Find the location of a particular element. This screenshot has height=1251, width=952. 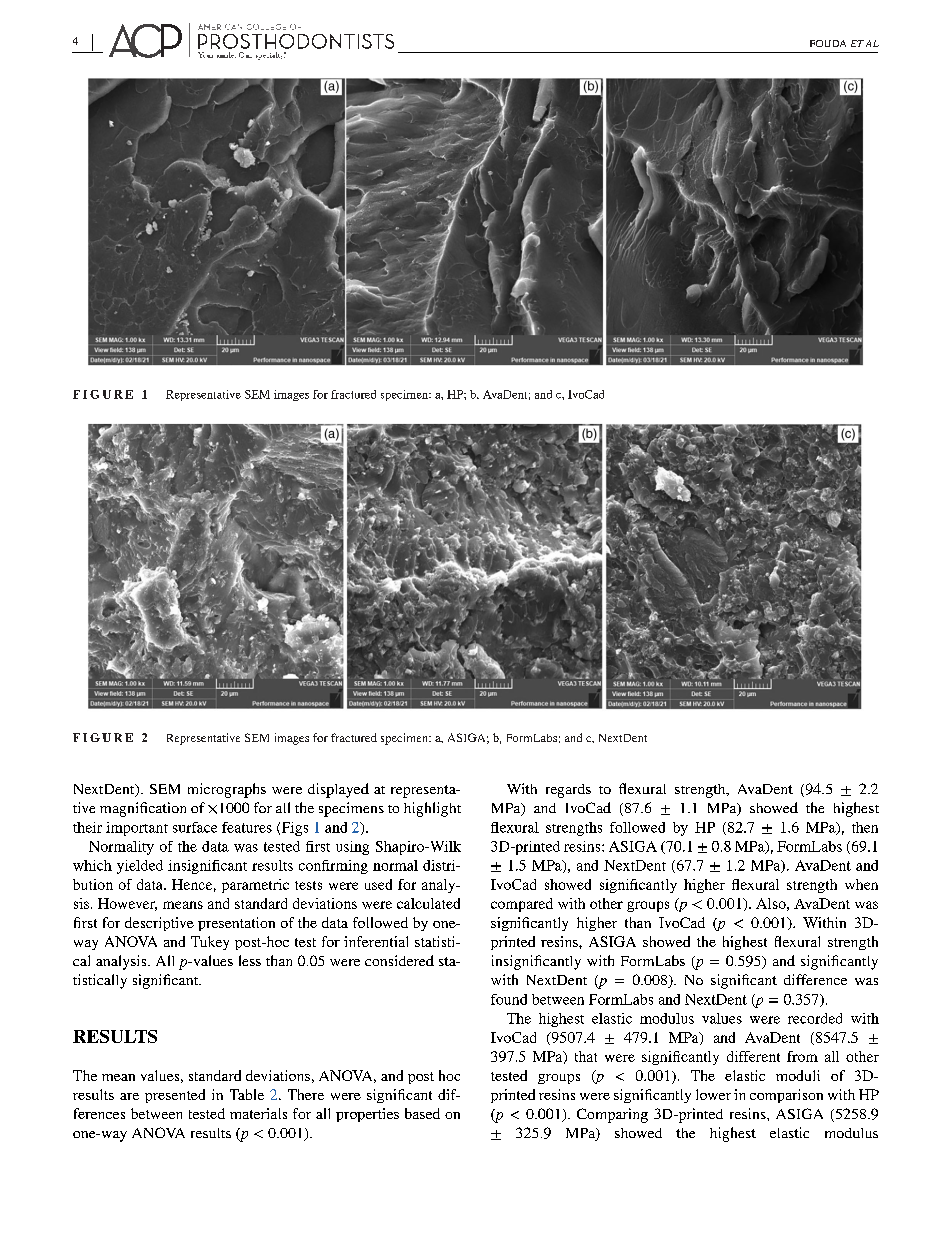

that is located at coordinates (586, 1056).
